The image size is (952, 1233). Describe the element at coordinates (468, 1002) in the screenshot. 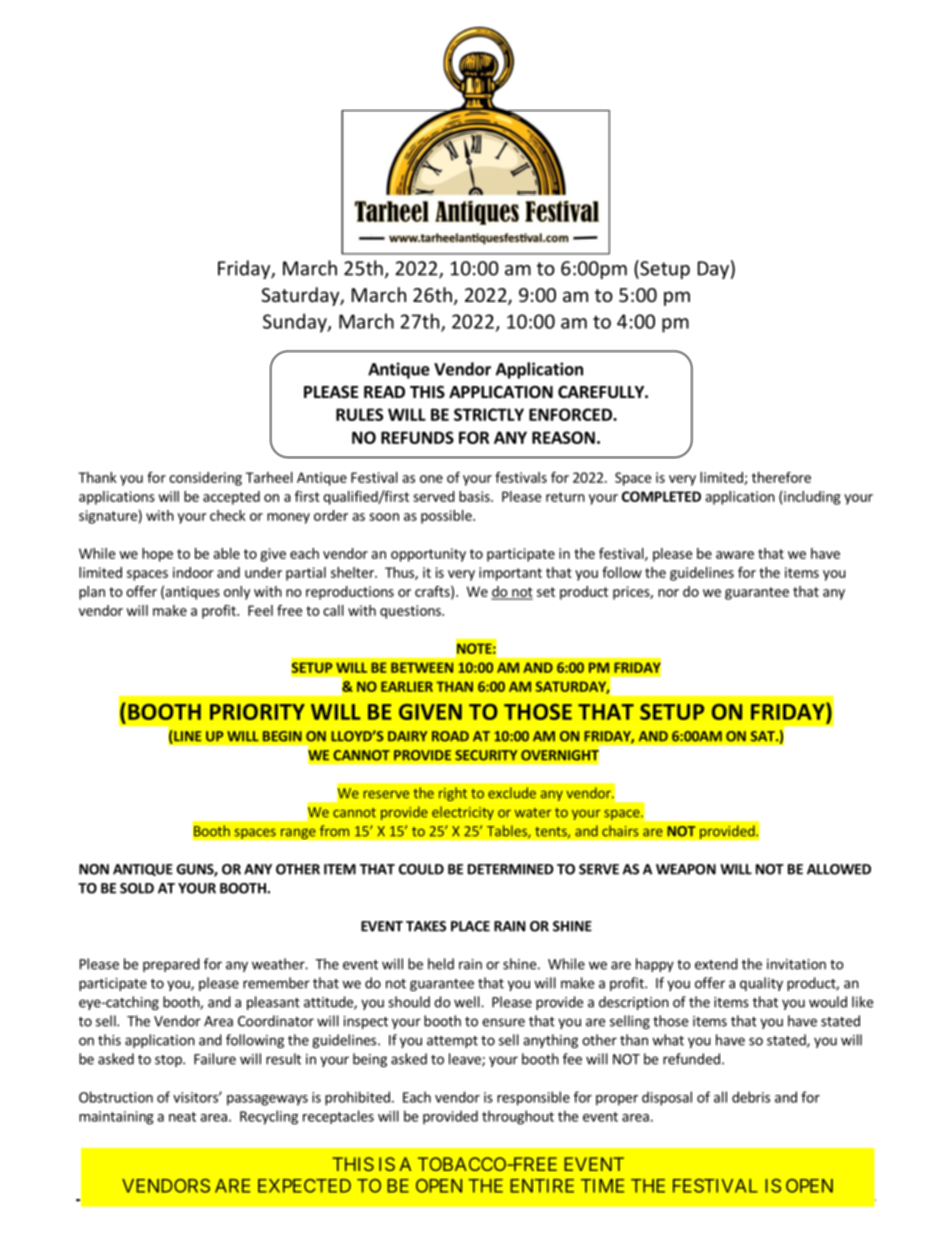

I see `well` at that location.
